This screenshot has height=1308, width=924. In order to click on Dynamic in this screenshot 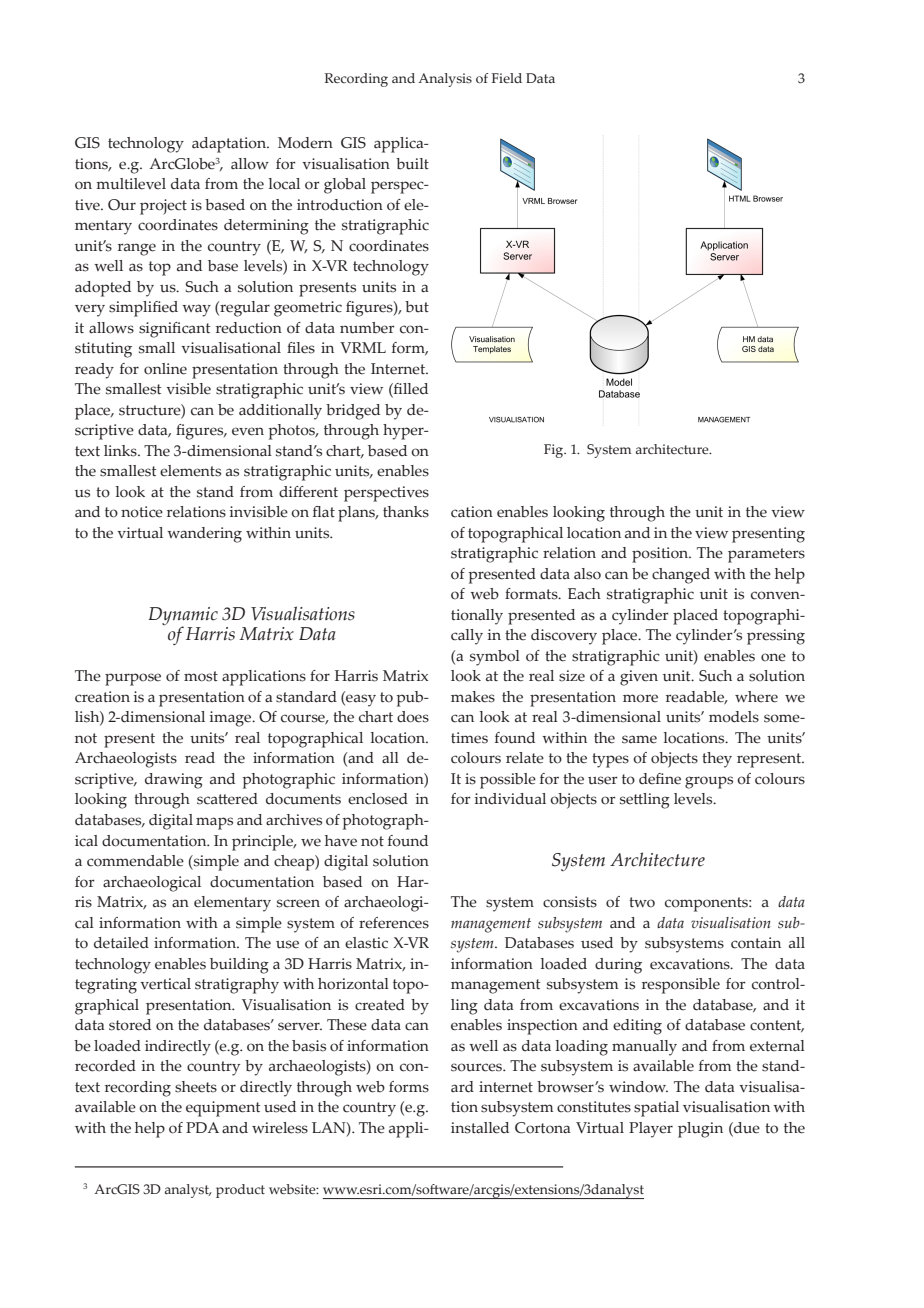, I will do `click(183, 617)`.
